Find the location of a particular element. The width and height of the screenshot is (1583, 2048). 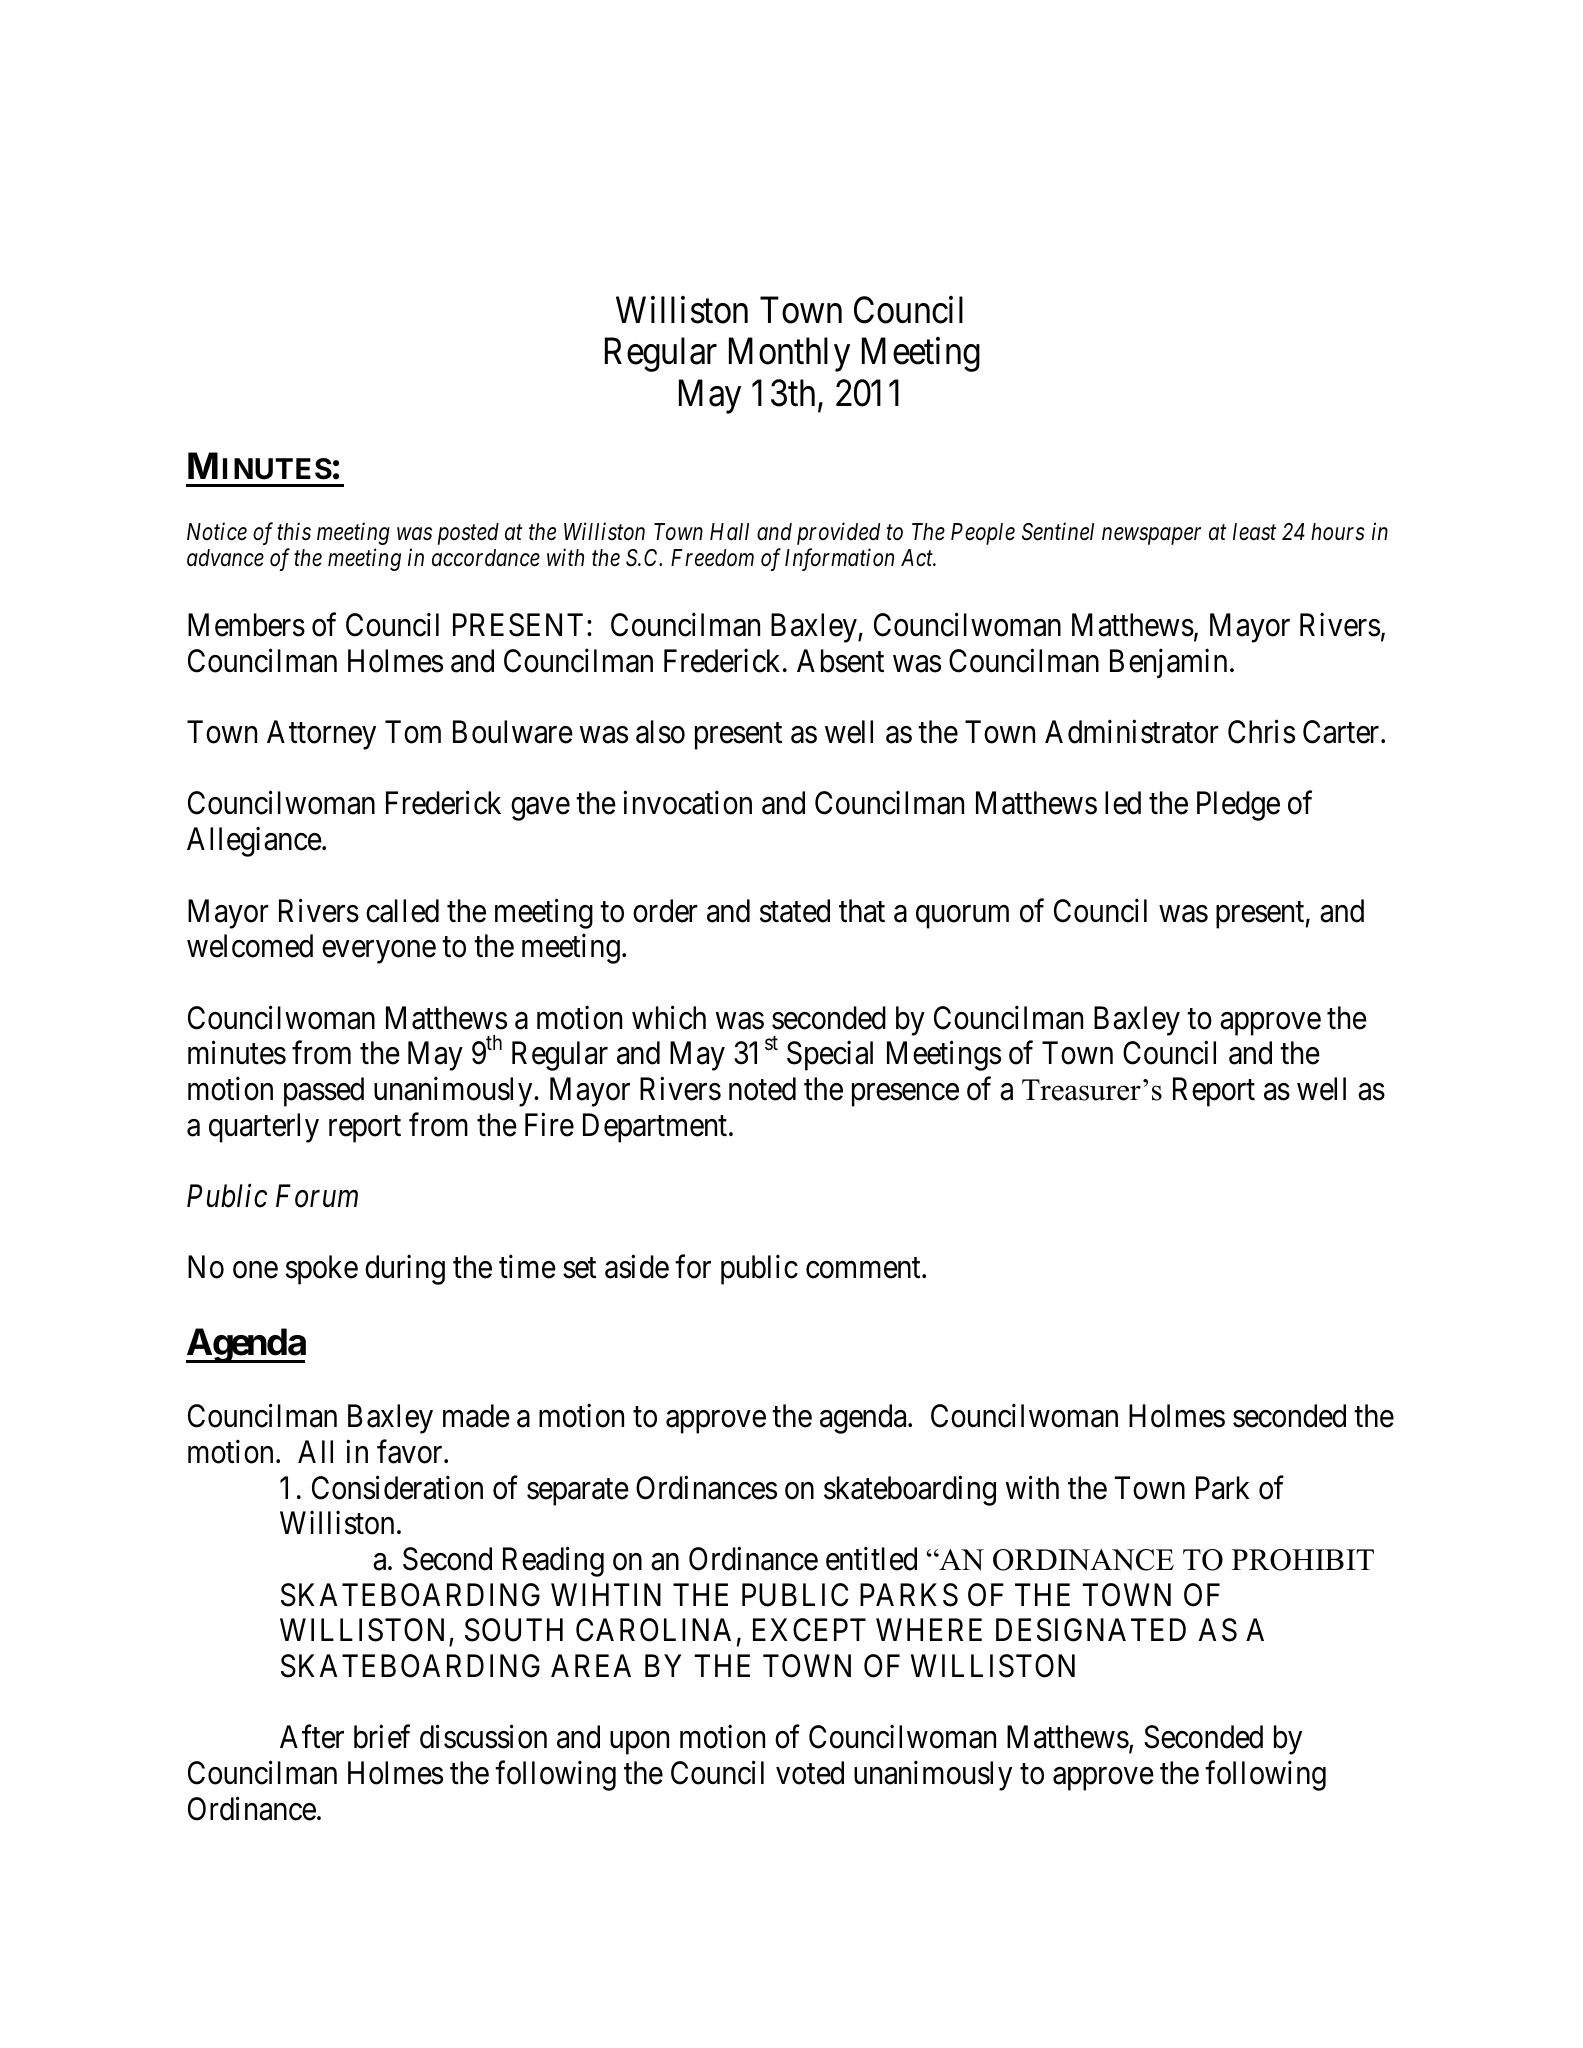

brief is located at coordinates (382, 1737).
